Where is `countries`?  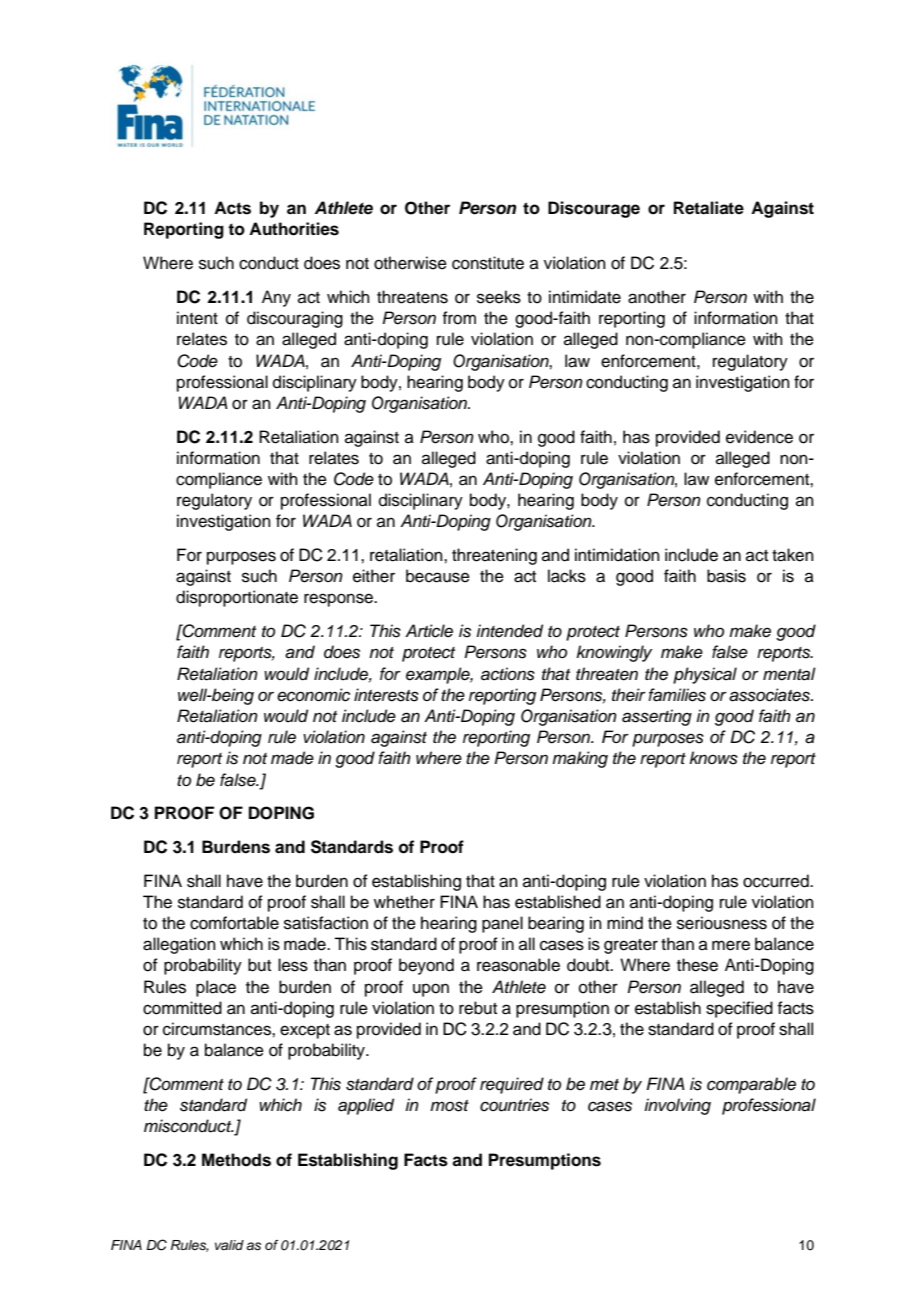
countries is located at coordinates (514, 1105).
